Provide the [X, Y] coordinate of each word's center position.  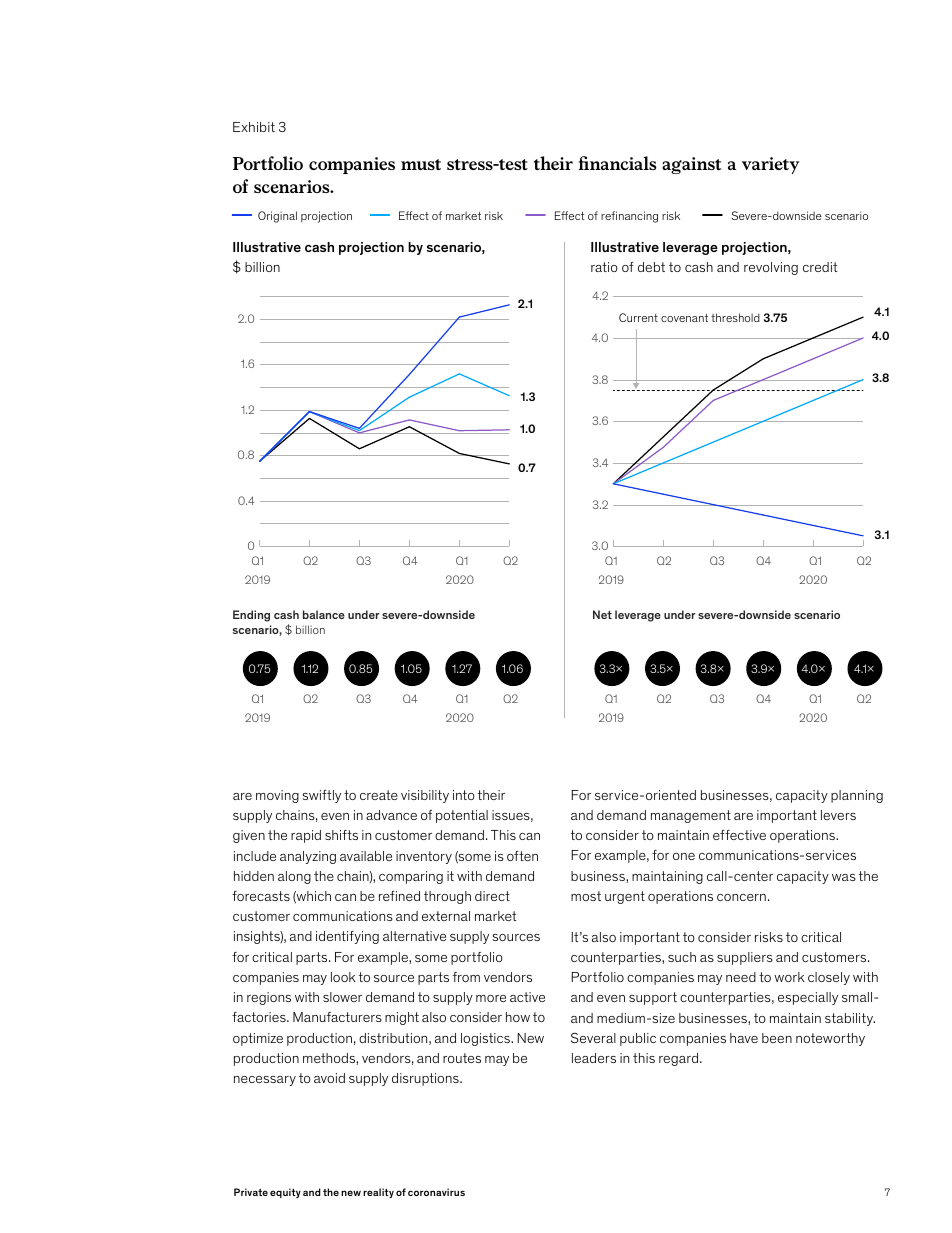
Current [638, 317]
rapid [306, 836]
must [421, 164]
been [777, 1038]
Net [602, 614]
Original [277, 217]
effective [739, 835]
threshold [735, 317]
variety [770, 165]
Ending [251, 616]
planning [857, 796]
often [522, 856]
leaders [594, 1058]
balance [324, 614]
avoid [329, 1078]
